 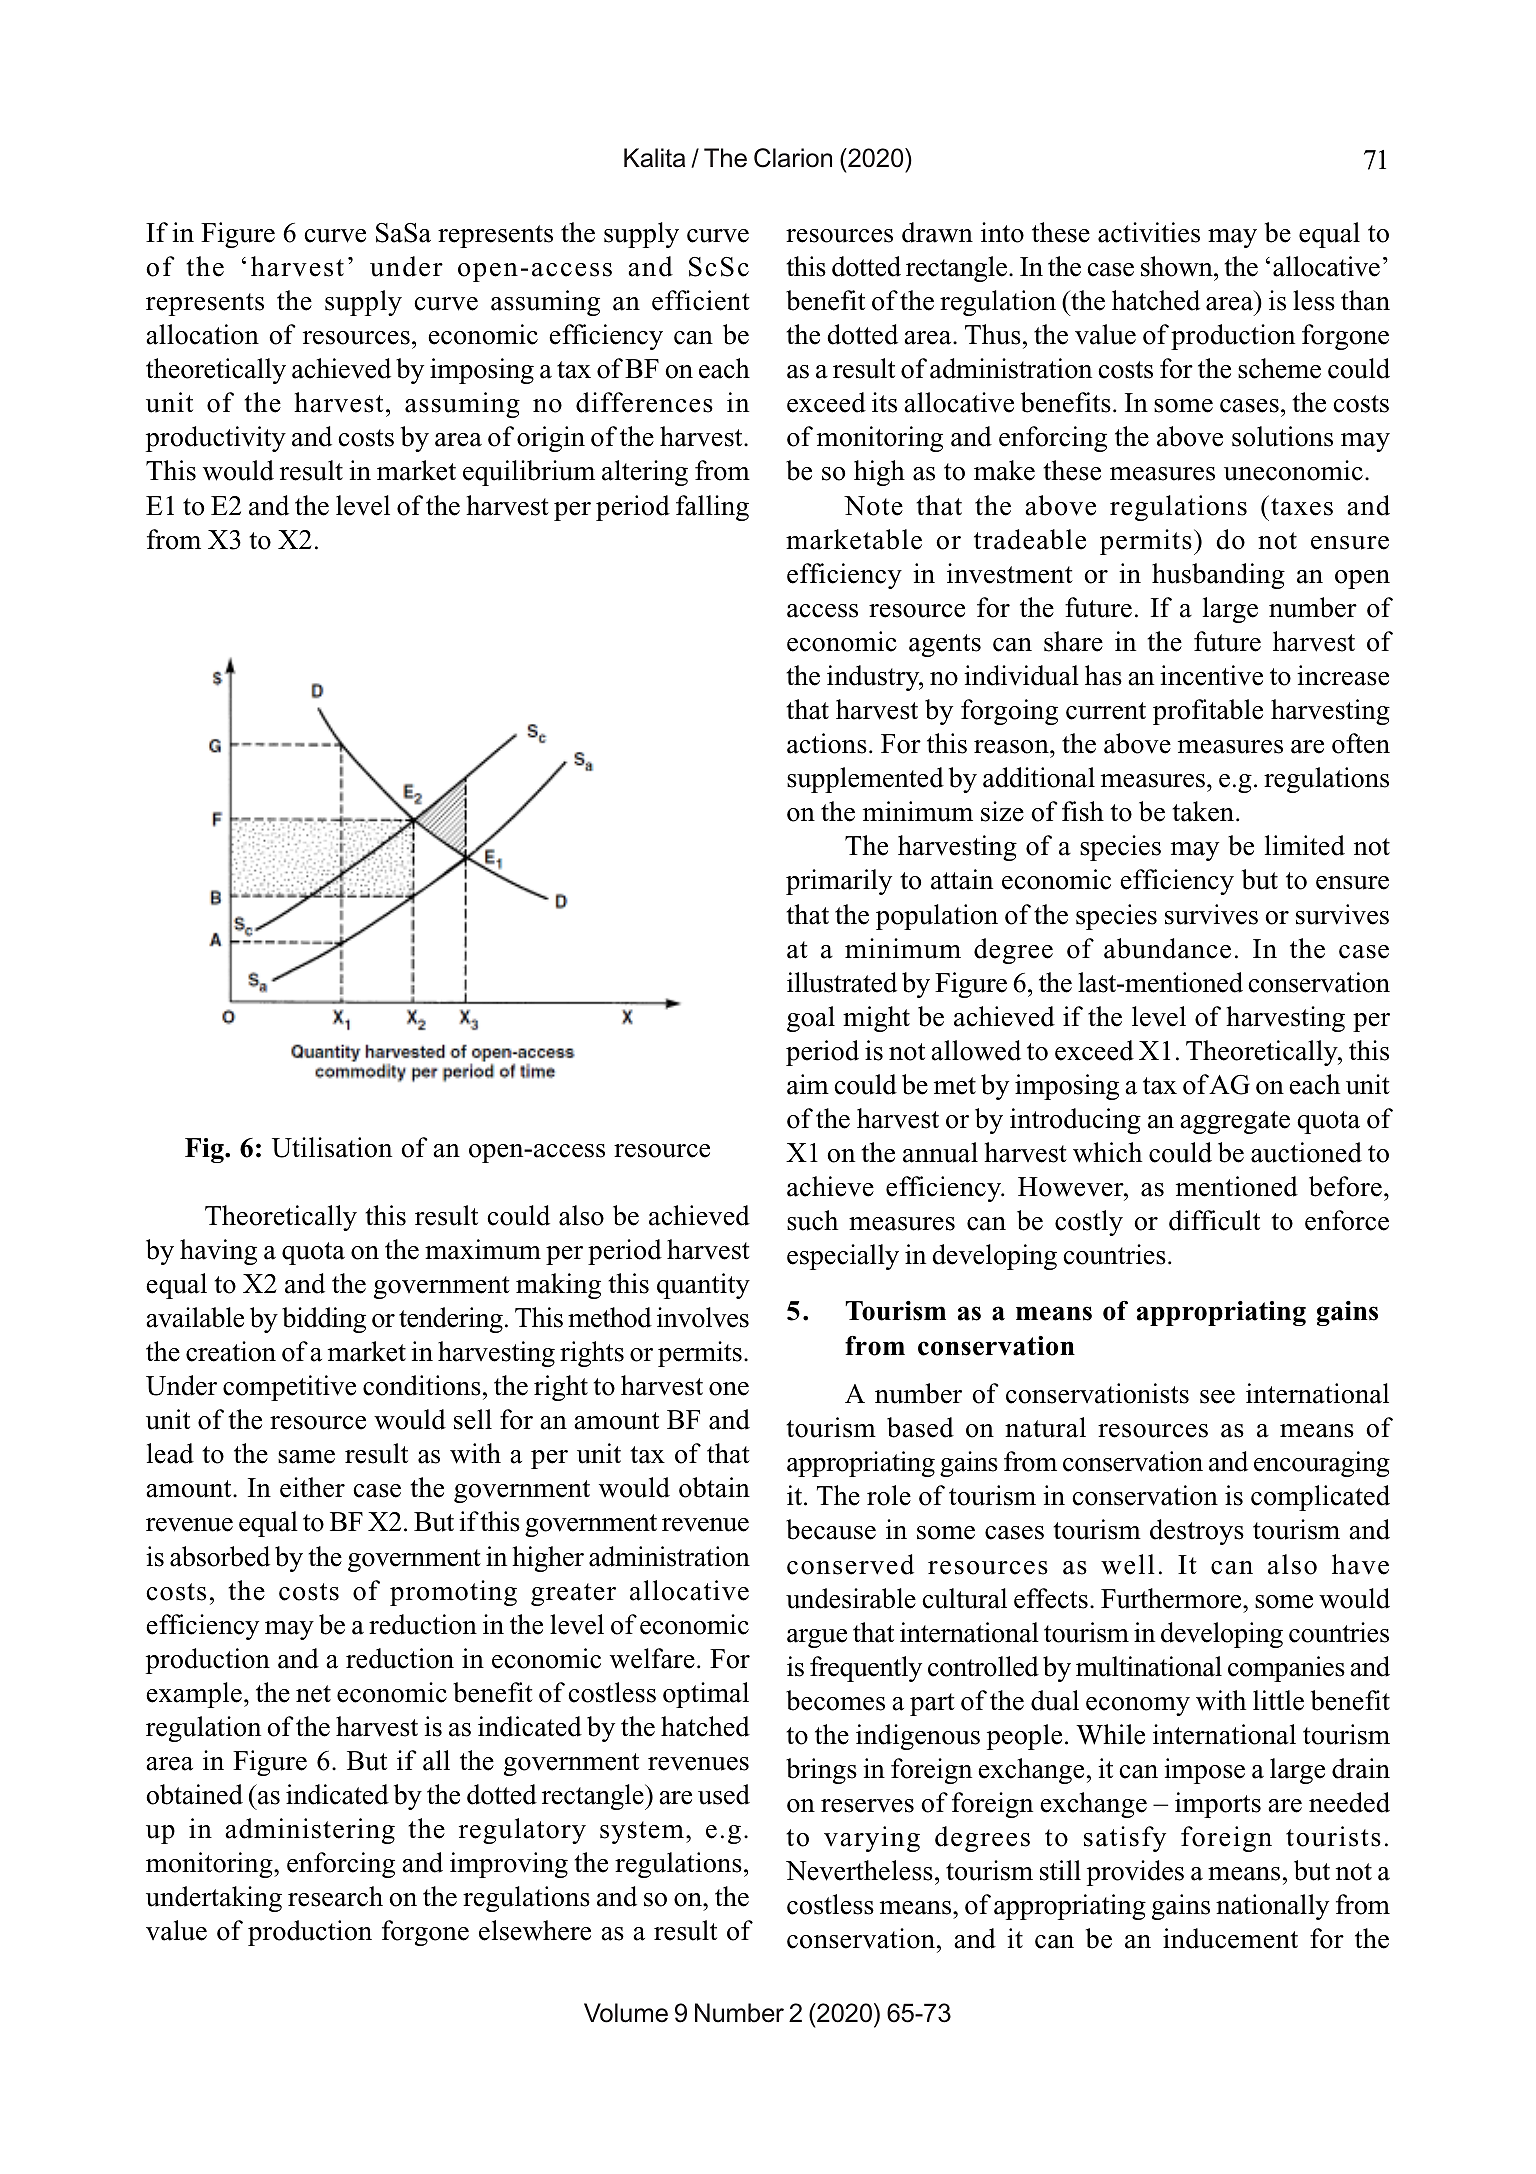 I want to click on research, so click(x=335, y=1896).
